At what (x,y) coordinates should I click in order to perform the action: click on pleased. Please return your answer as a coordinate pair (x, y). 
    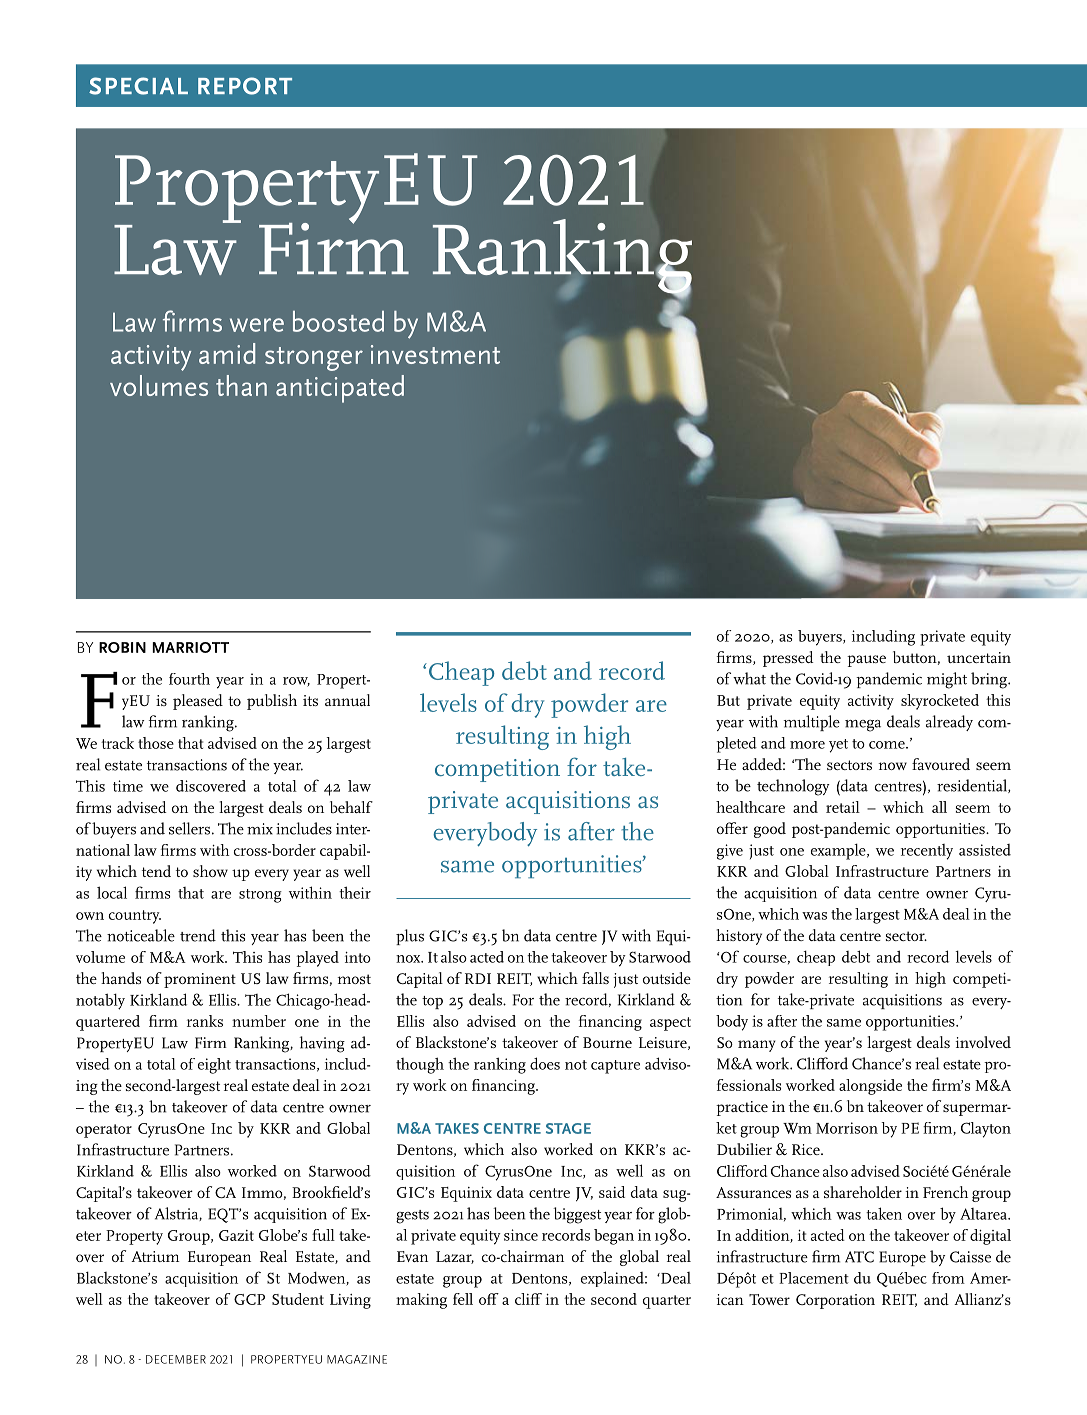
    Looking at the image, I should click on (198, 702).
